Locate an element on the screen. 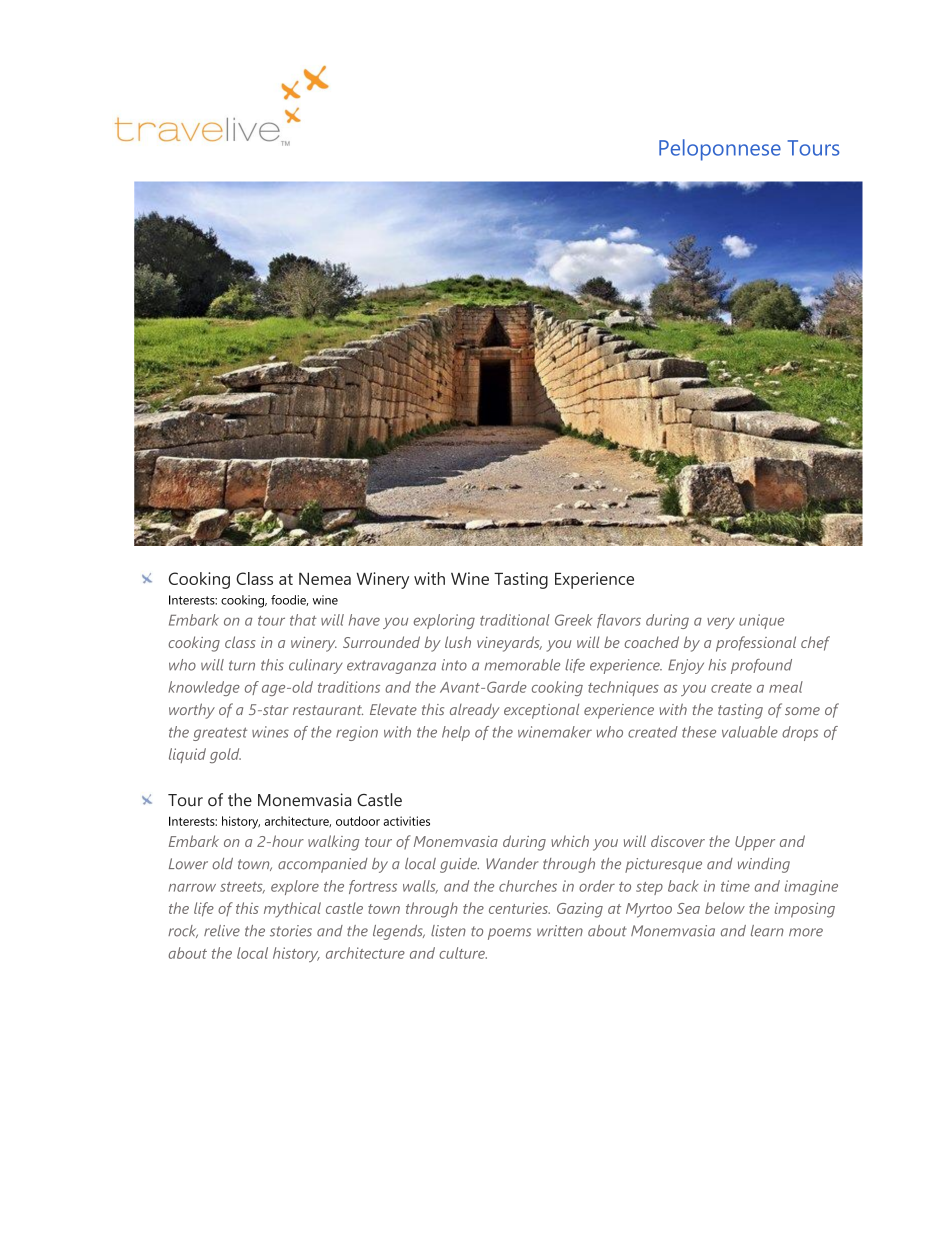  valuable is located at coordinates (750, 732).
